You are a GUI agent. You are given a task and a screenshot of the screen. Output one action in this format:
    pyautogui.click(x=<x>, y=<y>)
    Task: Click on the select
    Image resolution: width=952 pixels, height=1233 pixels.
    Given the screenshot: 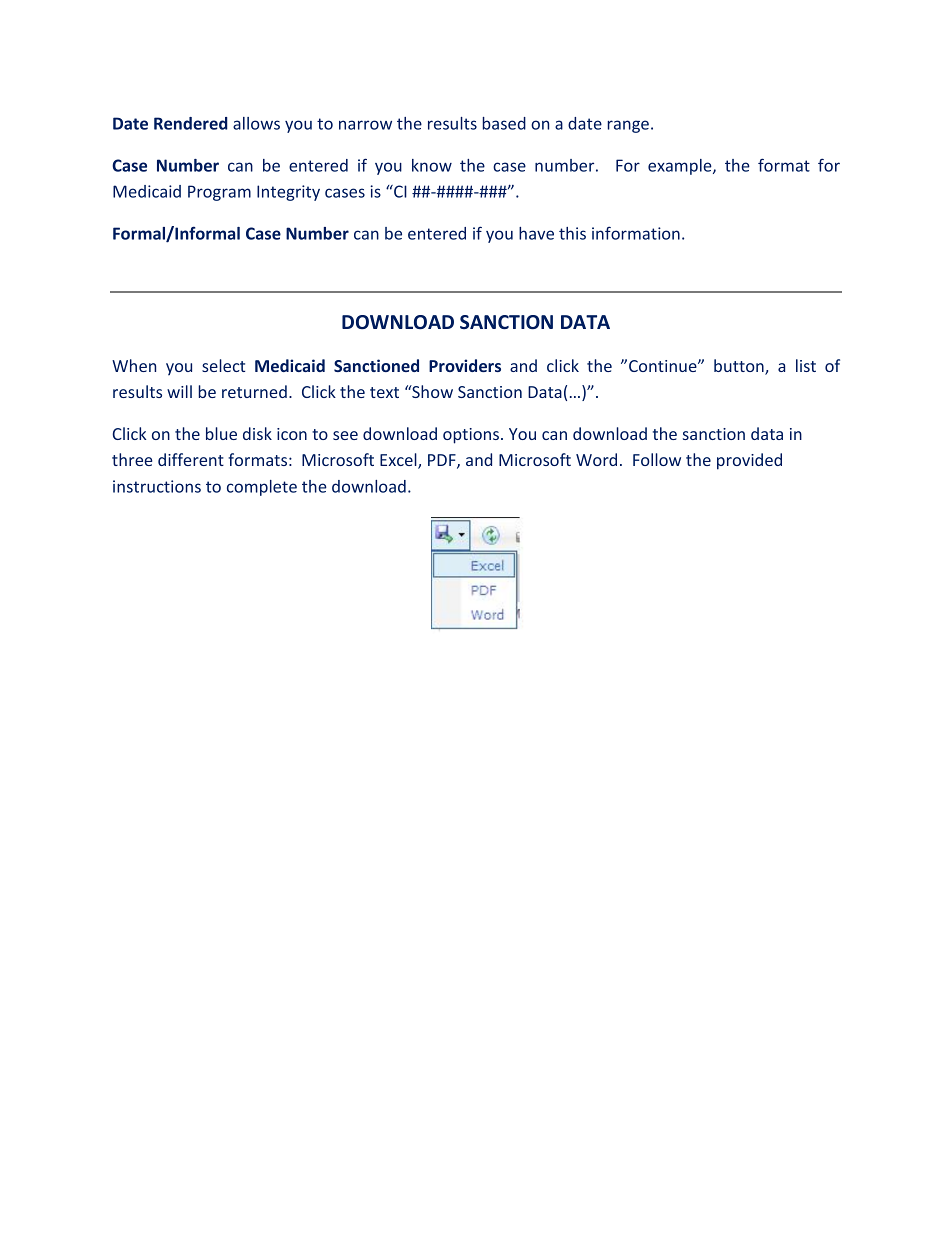 What is the action you would take?
    pyautogui.click(x=223, y=365)
